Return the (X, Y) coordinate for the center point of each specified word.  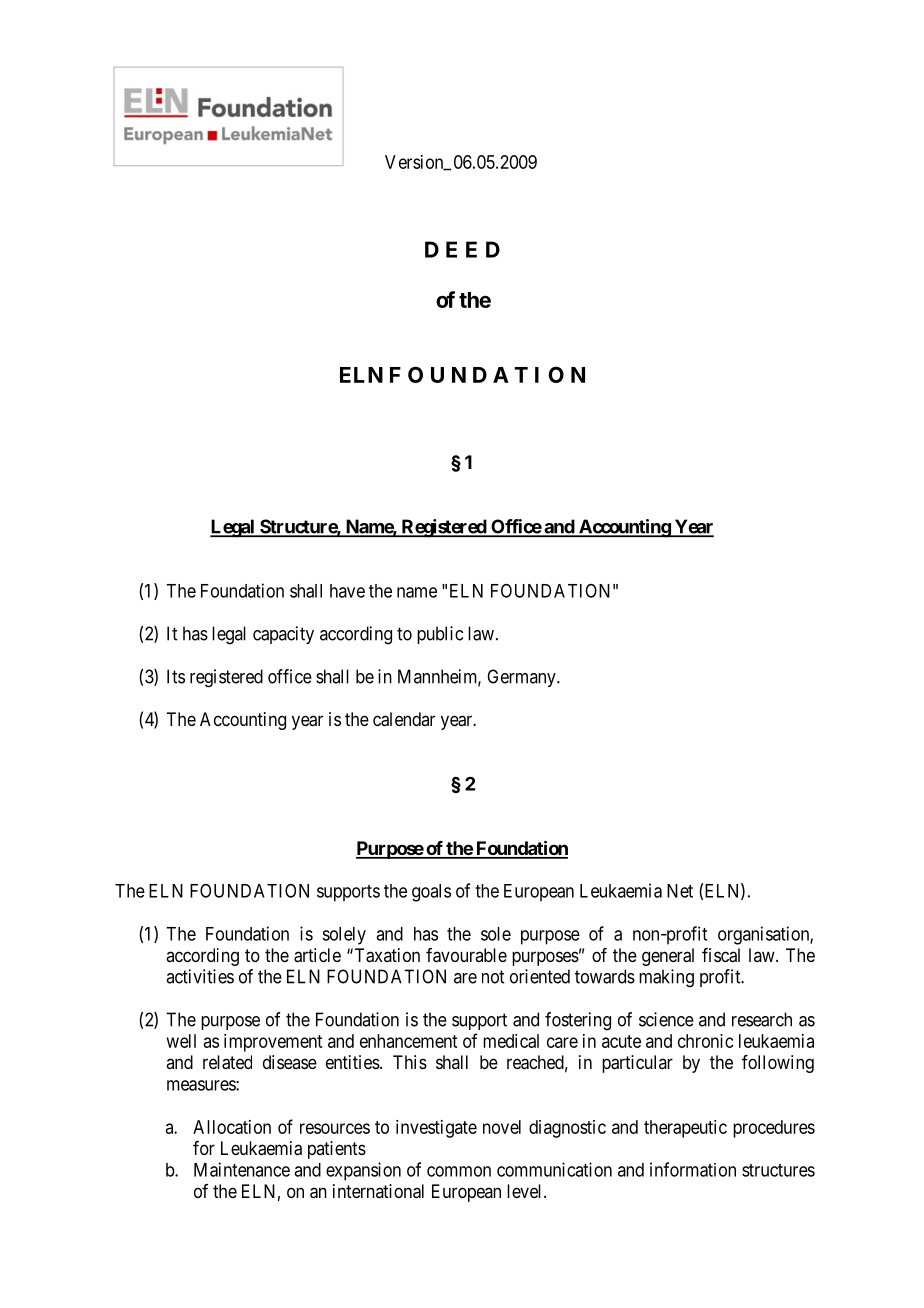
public (440, 635)
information (693, 1169)
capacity (283, 635)
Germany (522, 678)
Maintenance (242, 1169)
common (459, 1171)
